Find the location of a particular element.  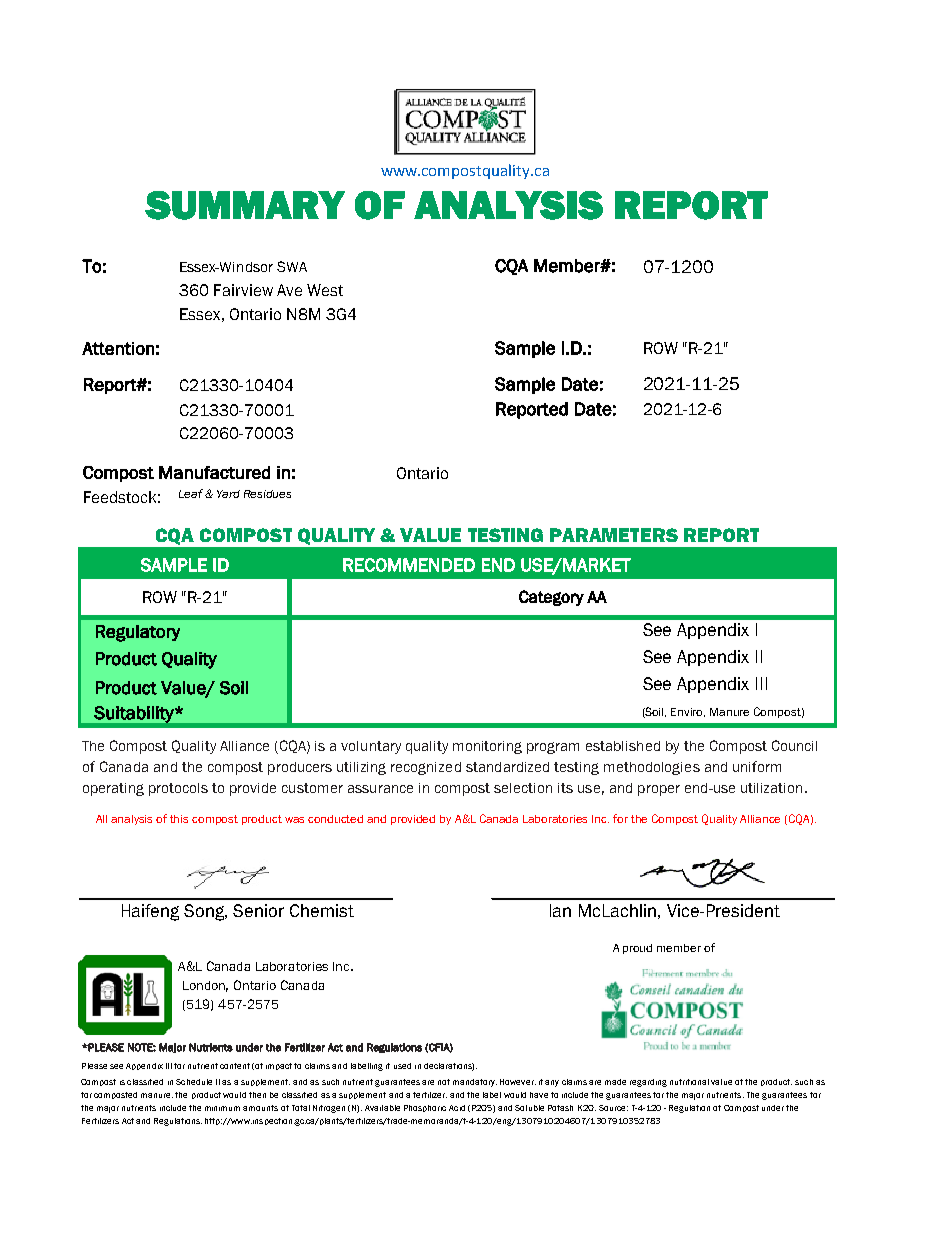

PARAMETERS is located at coordinates (614, 535).
